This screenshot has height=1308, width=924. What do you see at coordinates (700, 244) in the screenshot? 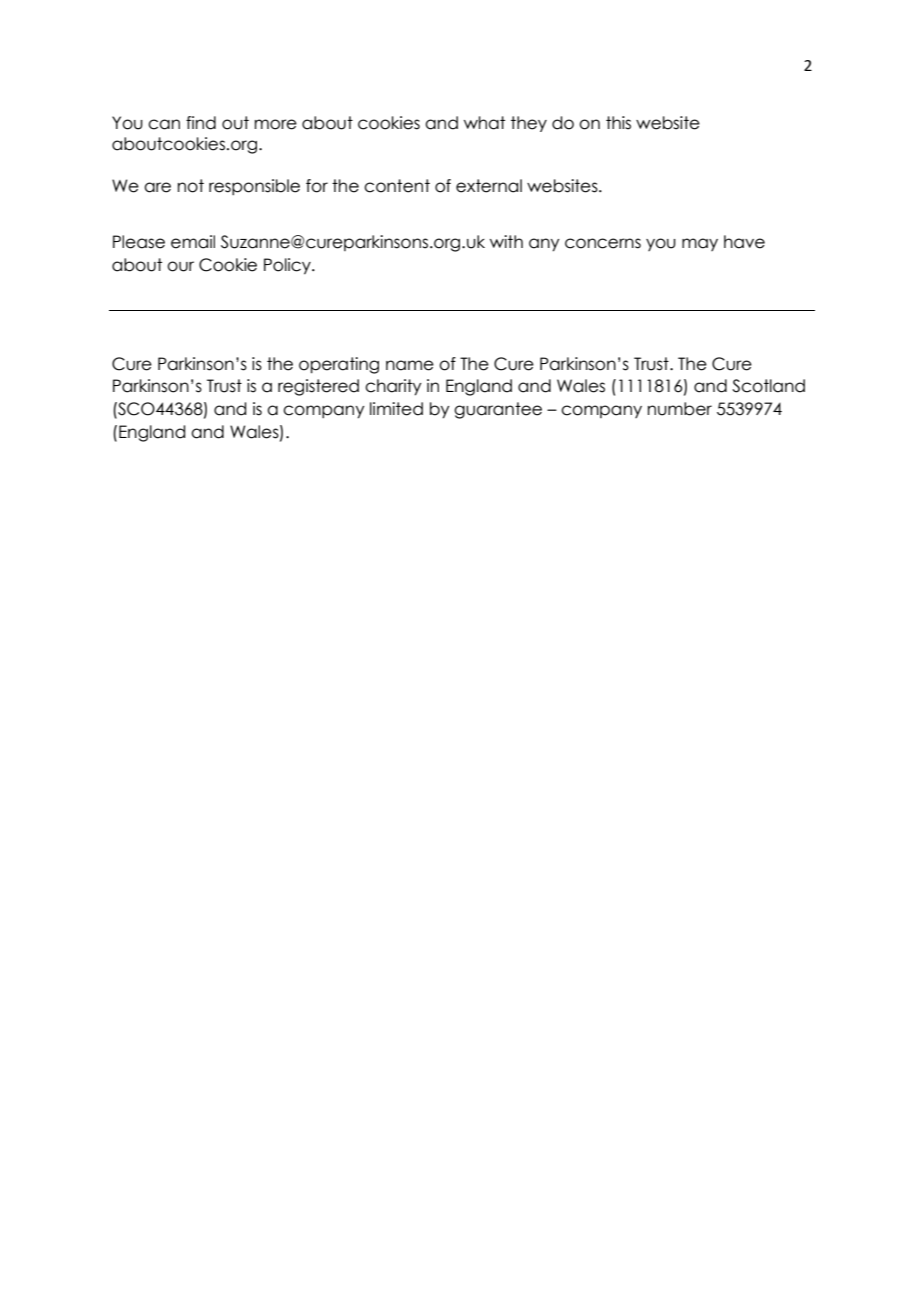
I see `may` at bounding box center [700, 244].
